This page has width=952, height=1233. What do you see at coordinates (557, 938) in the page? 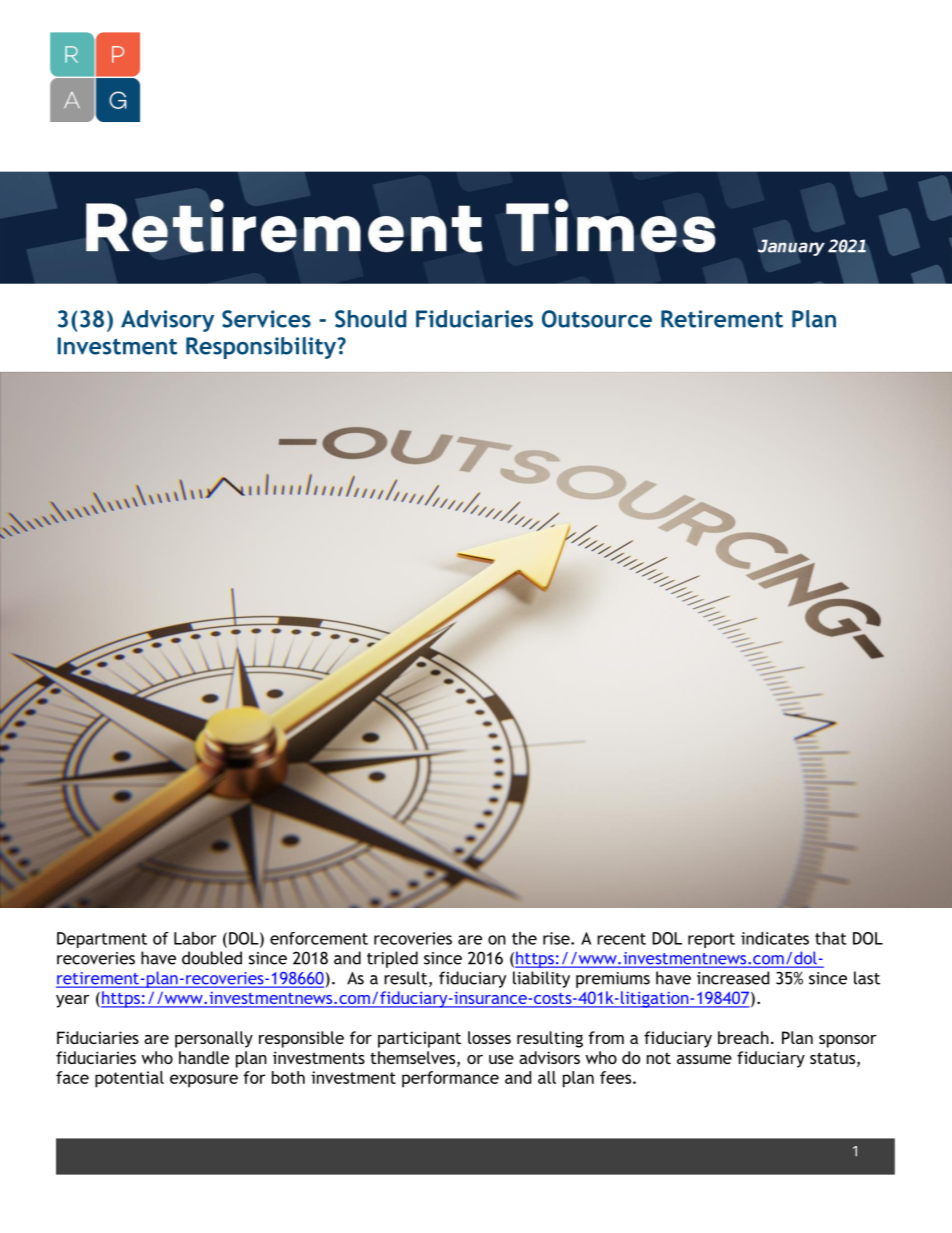
I see `rise` at bounding box center [557, 938].
